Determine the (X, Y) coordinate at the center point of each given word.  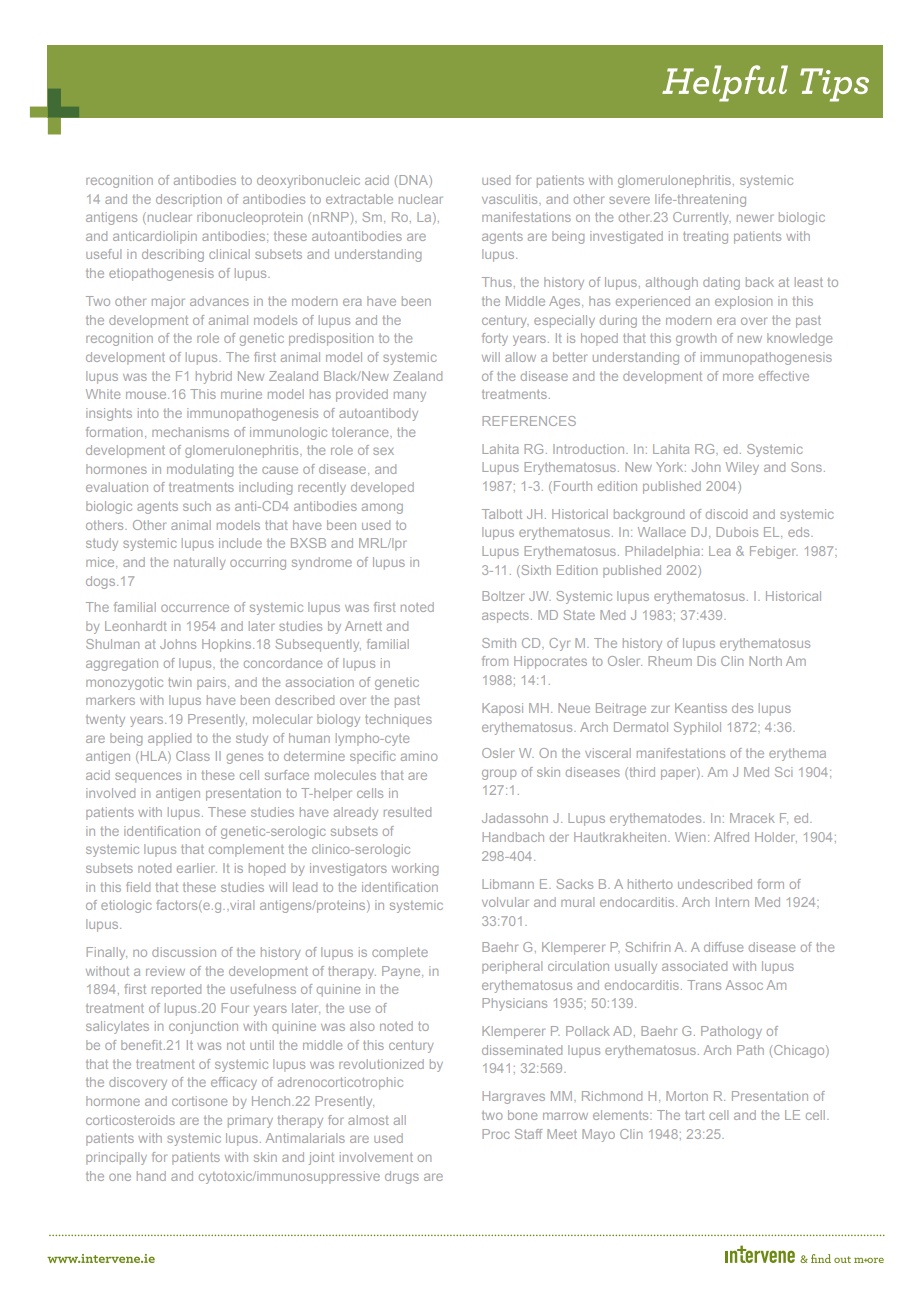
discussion (184, 952)
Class (193, 756)
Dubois (737, 532)
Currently (702, 218)
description (189, 200)
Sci (783, 772)
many (410, 396)
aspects (507, 617)
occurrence (195, 608)
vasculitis (511, 199)
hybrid (214, 377)
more (738, 377)
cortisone (199, 1101)
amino (419, 756)
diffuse (723, 947)
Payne (402, 972)
